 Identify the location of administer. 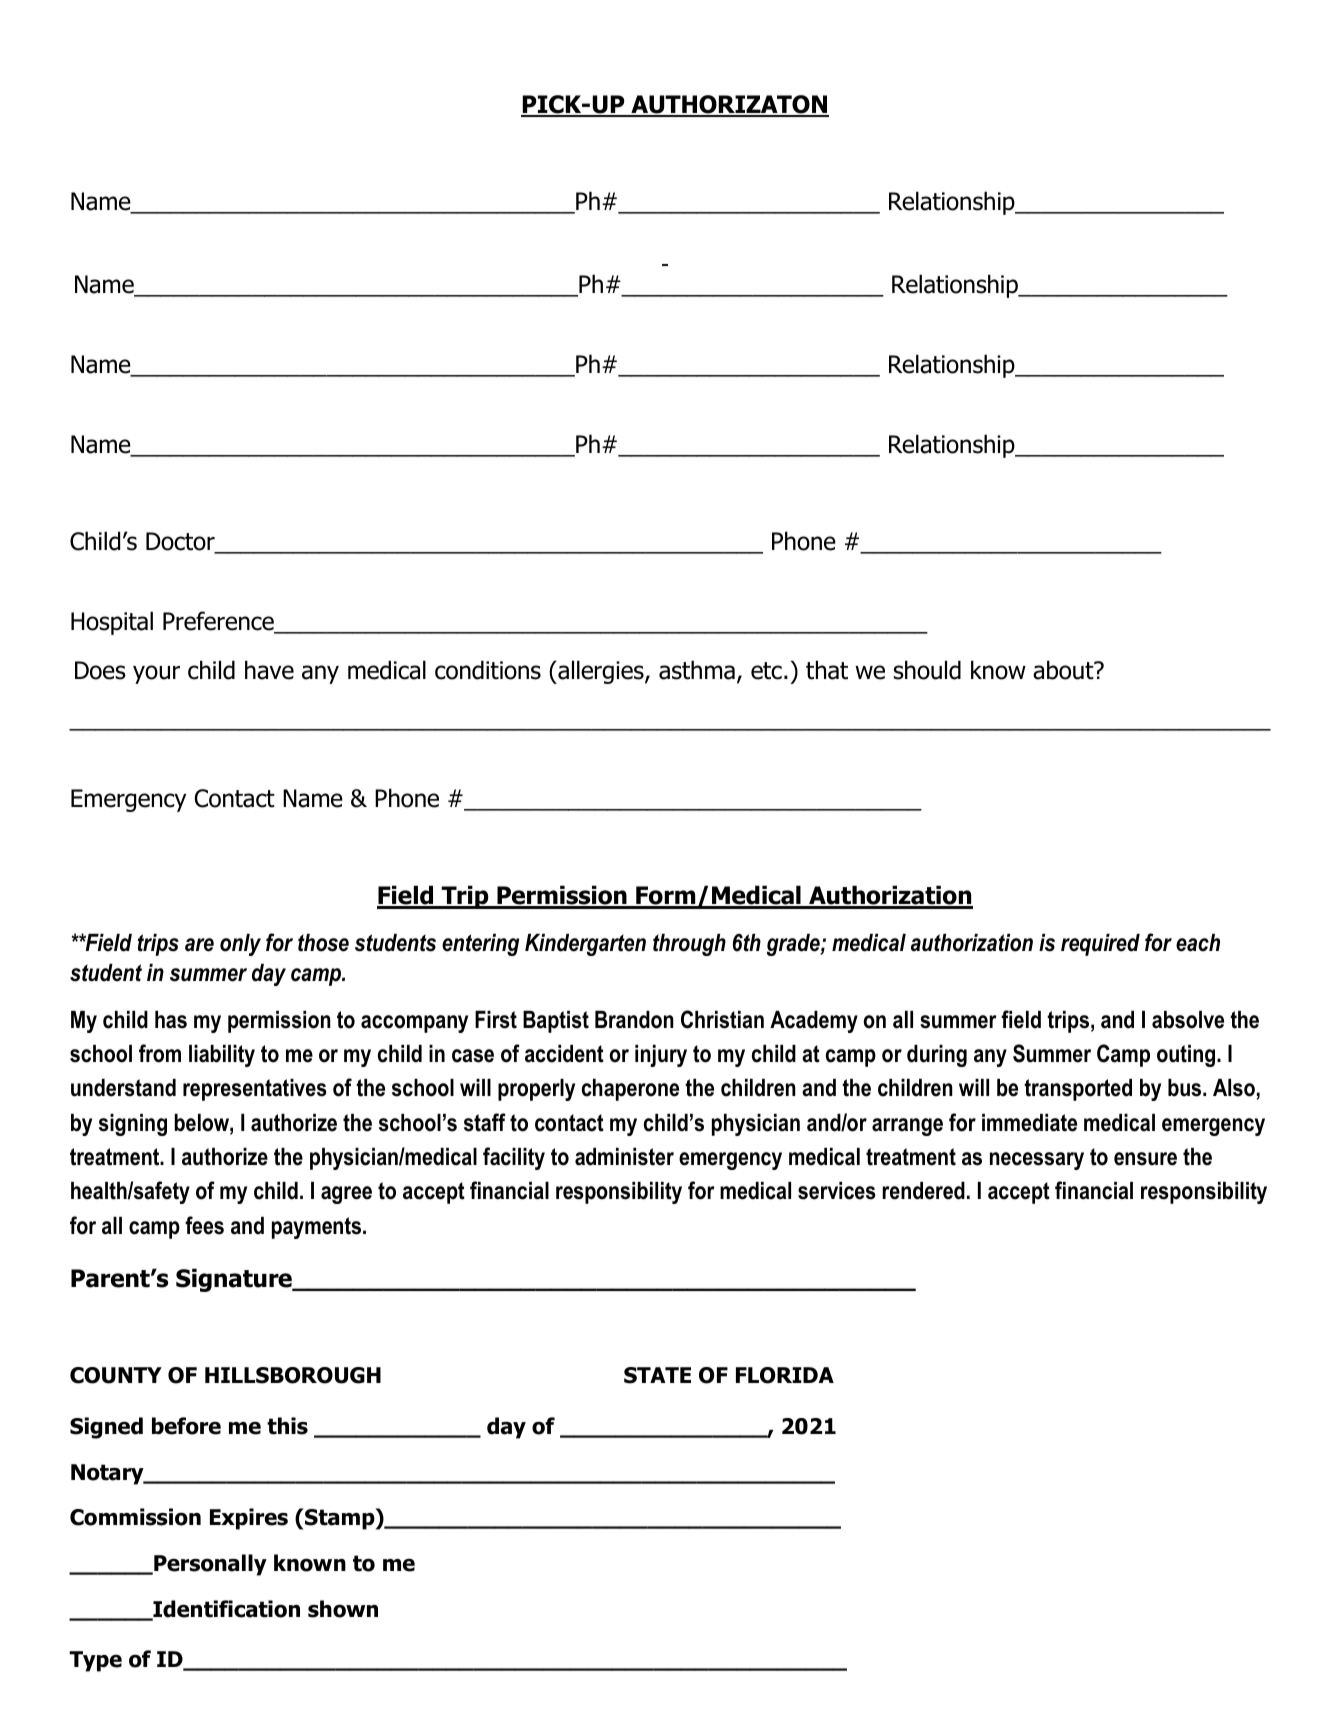
(624, 1157).
